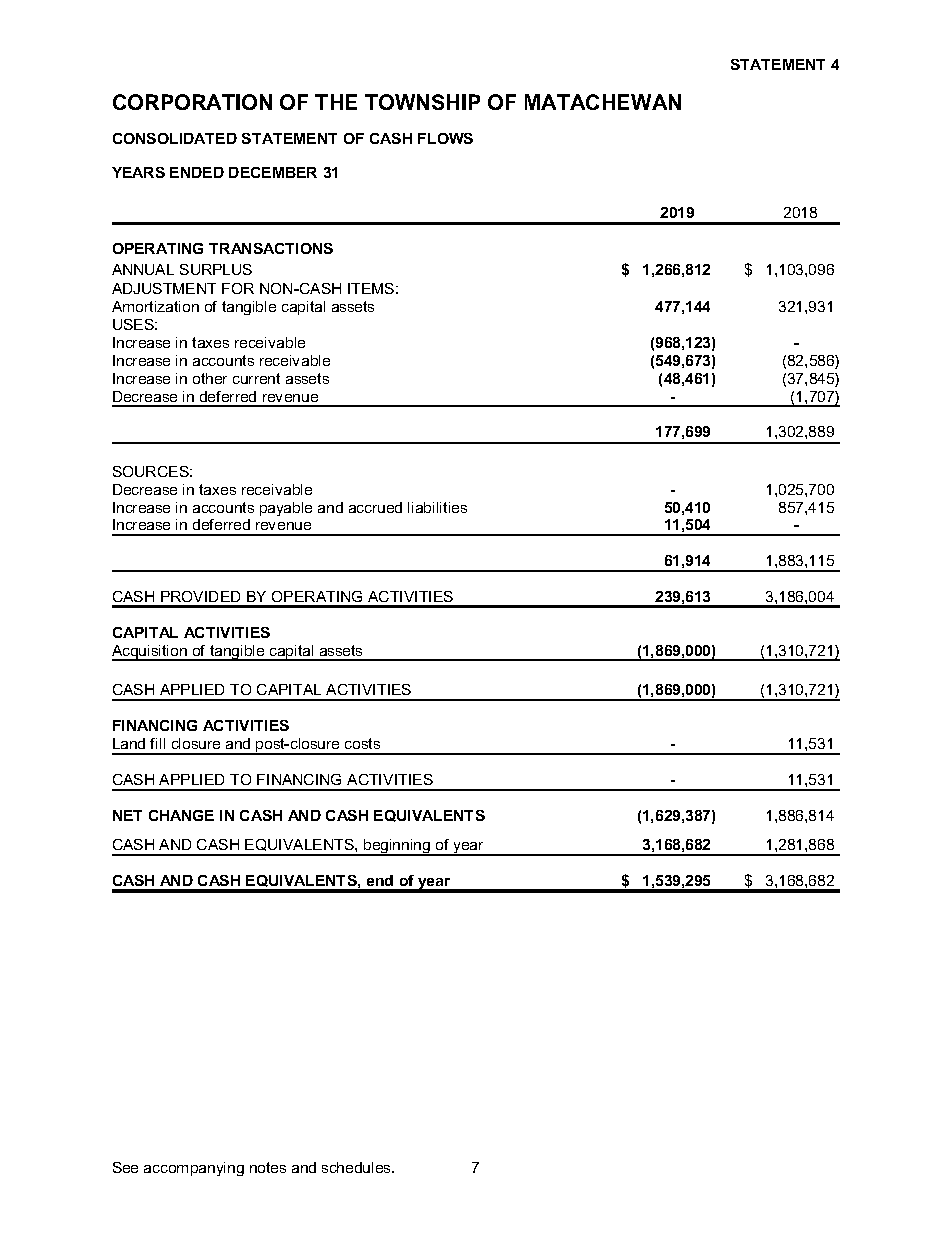 This document has height=1233, width=952. Describe the element at coordinates (397, 847) in the document. I see `beginning` at that location.
